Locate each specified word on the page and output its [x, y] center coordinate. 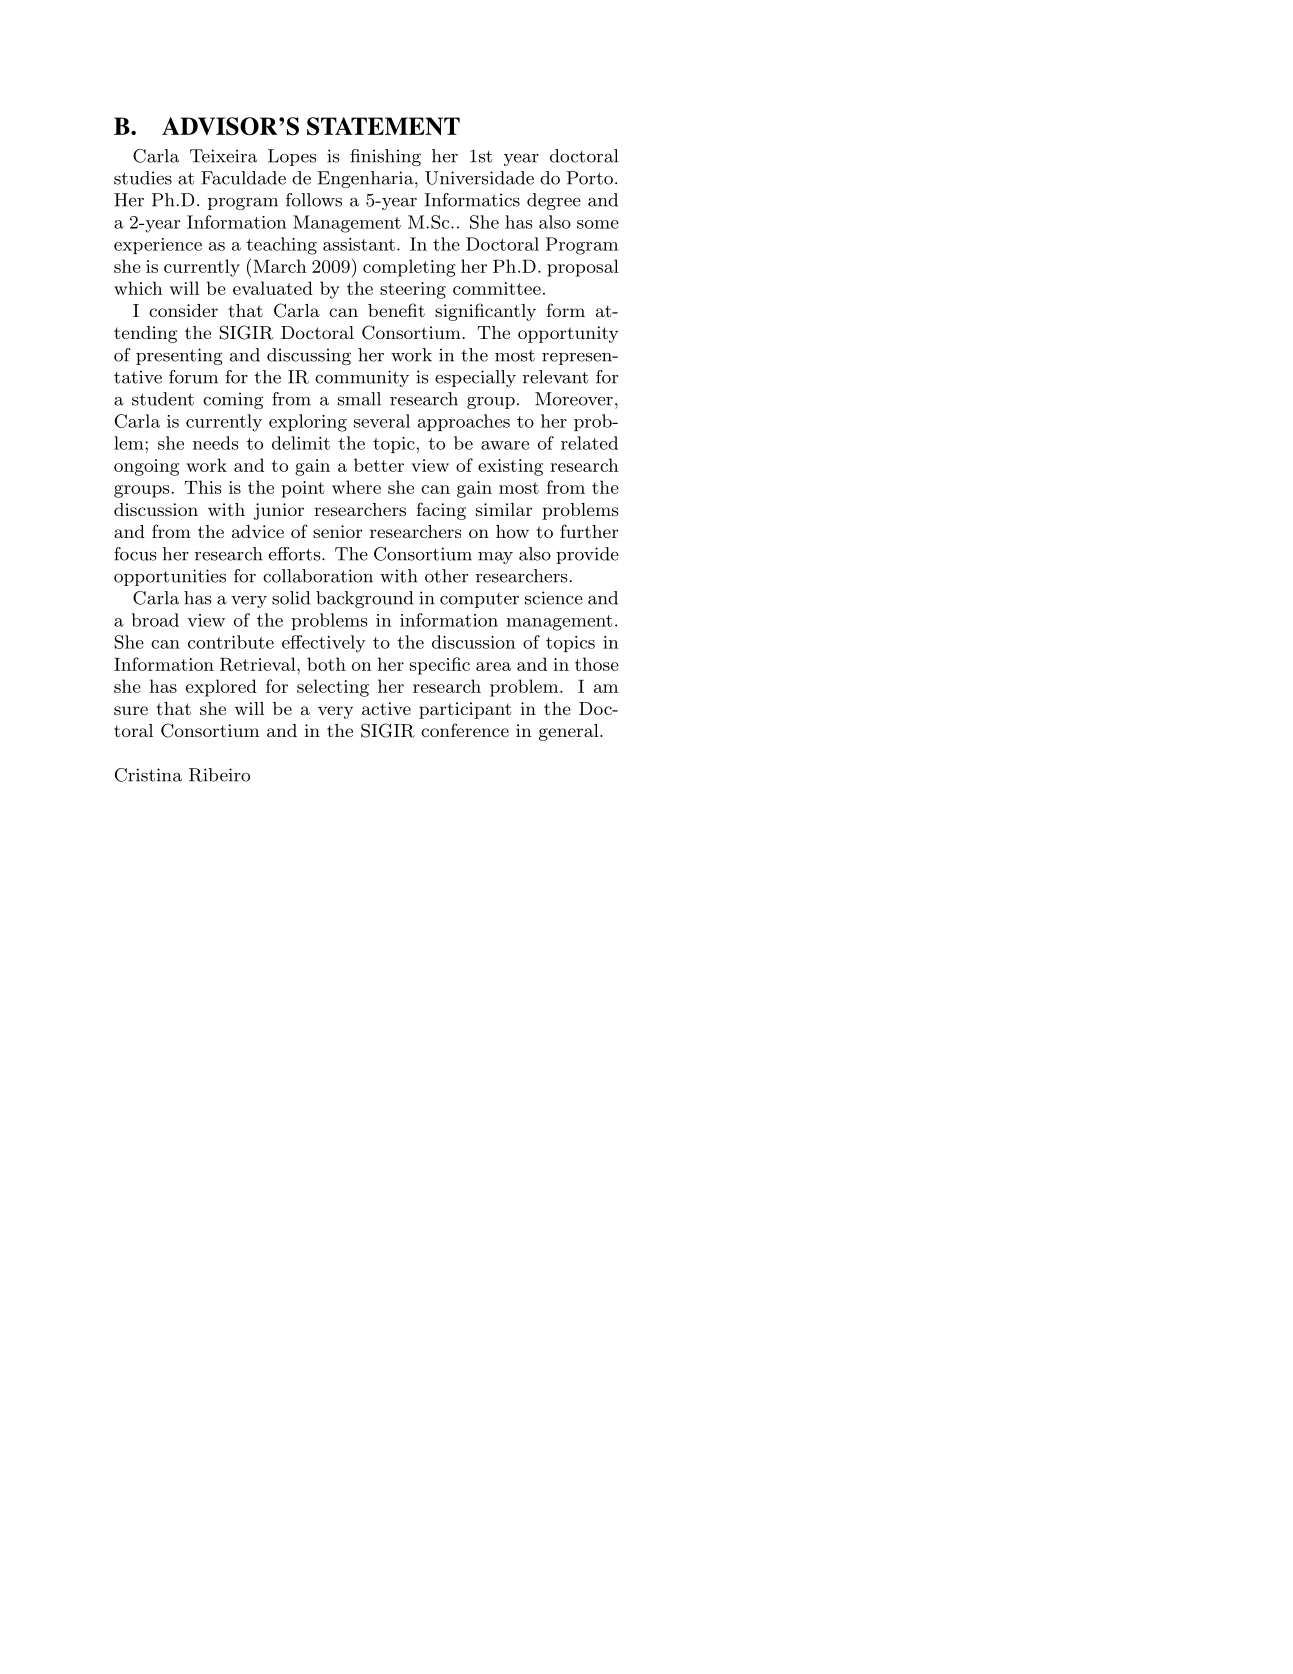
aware [505, 445]
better [379, 465]
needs [215, 443]
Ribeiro [219, 775]
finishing [385, 157]
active [386, 708]
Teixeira [223, 156]
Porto [590, 178]
